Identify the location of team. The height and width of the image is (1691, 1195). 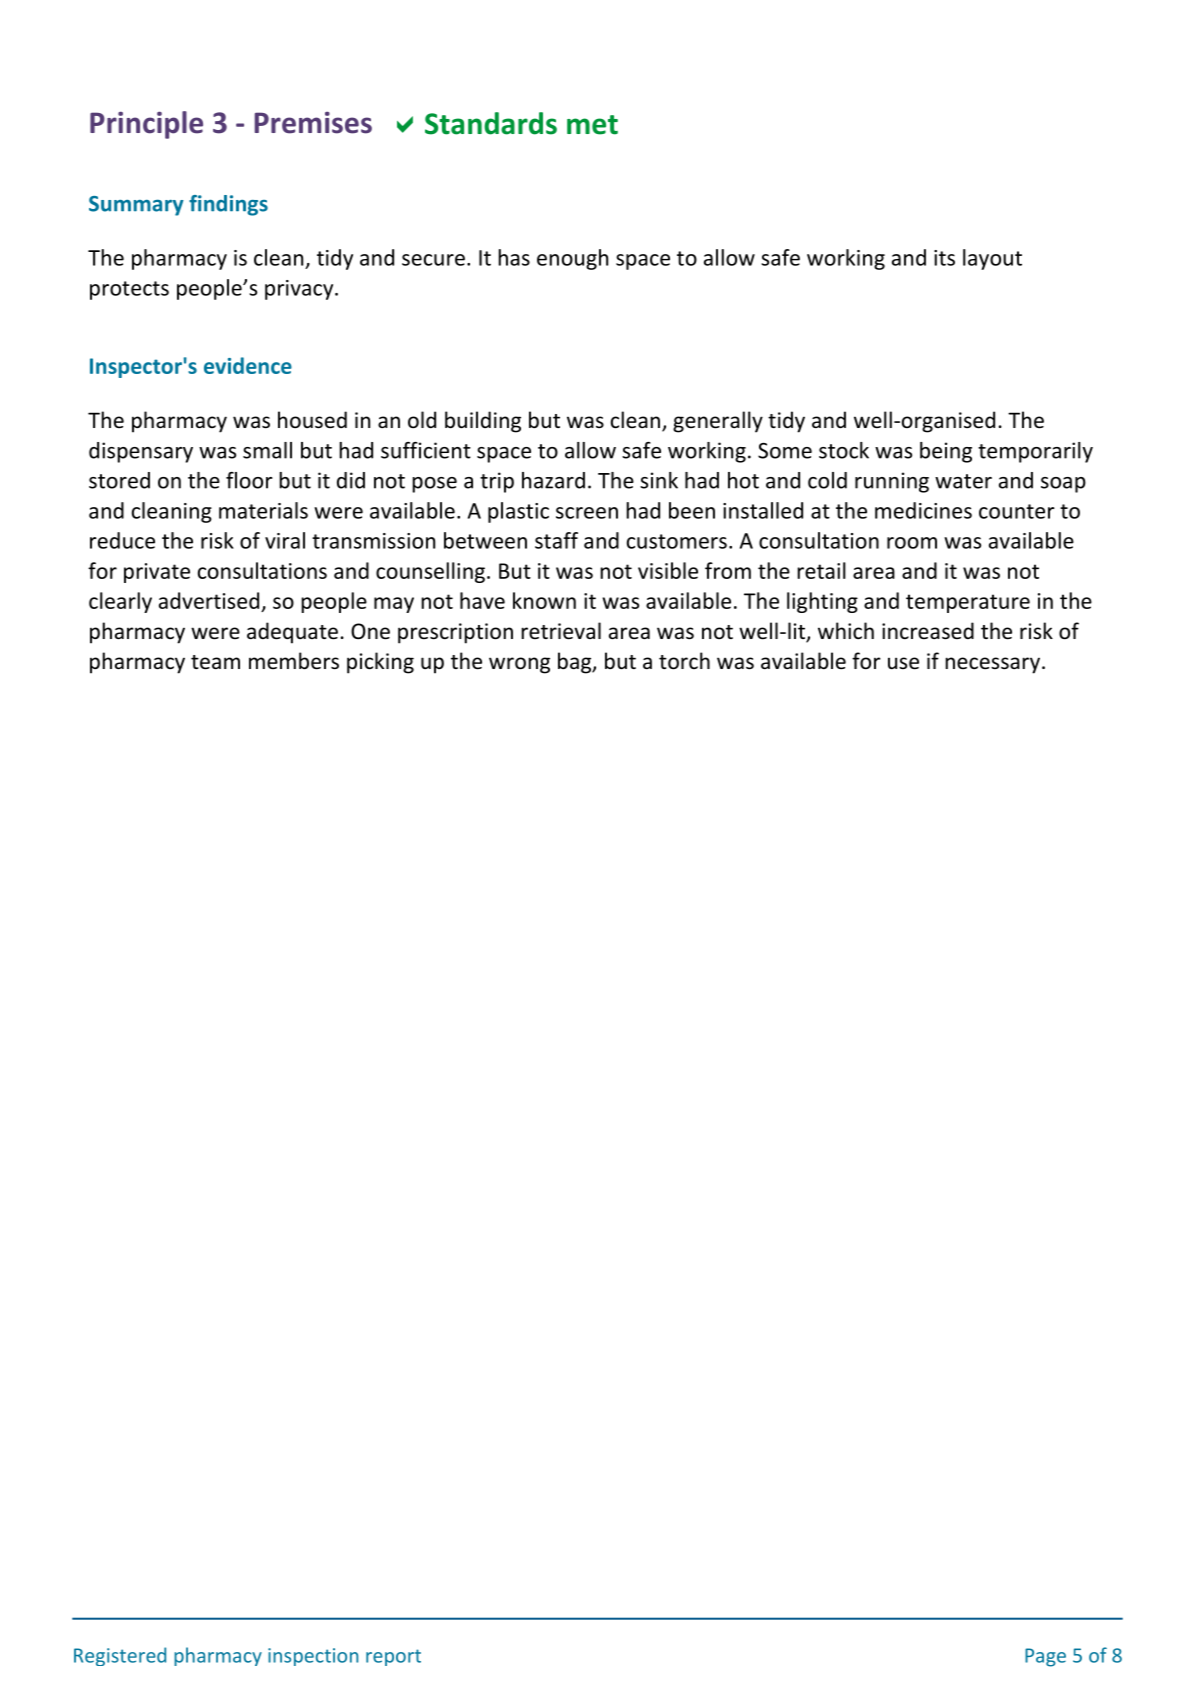
(215, 662).
